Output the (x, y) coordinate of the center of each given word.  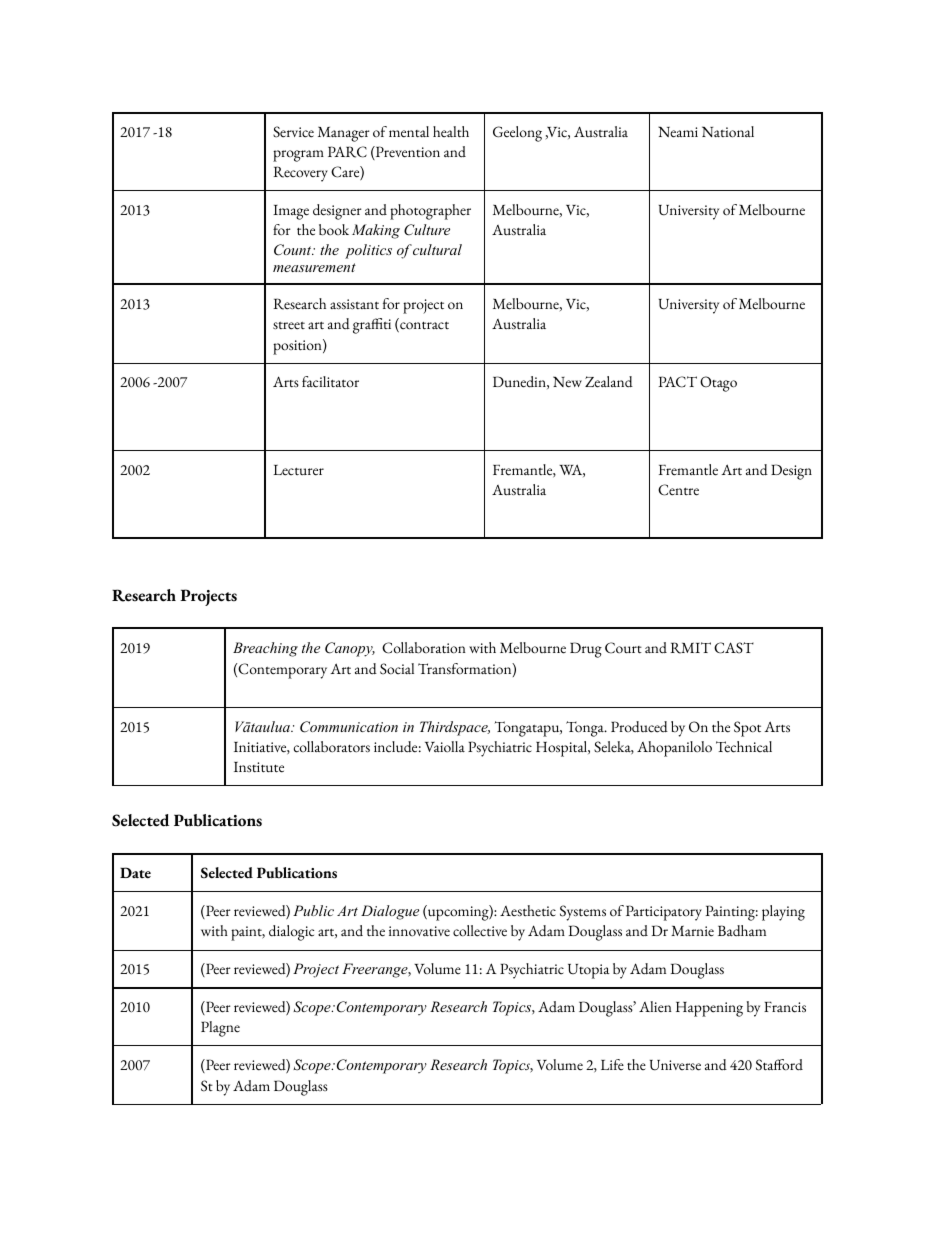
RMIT (690, 648)
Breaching (265, 649)
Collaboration (424, 648)
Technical (744, 747)
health (451, 131)
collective (480, 931)
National (728, 132)
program (298, 156)
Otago (718, 384)
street (289, 326)
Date (135, 872)
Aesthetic (528, 911)
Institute (259, 767)
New (567, 382)
